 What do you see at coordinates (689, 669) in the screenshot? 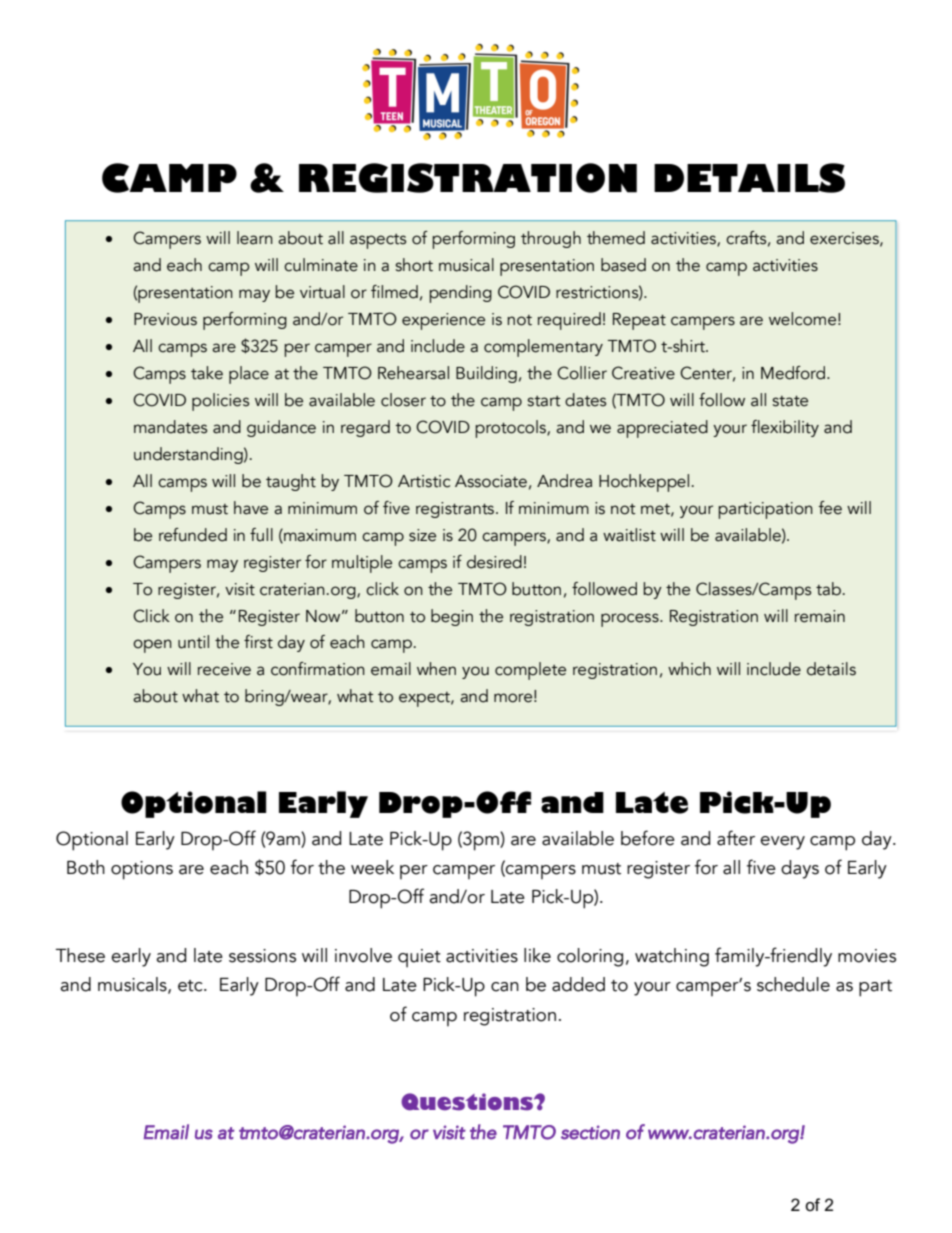
I see `which` at bounding box center [689, 669].
